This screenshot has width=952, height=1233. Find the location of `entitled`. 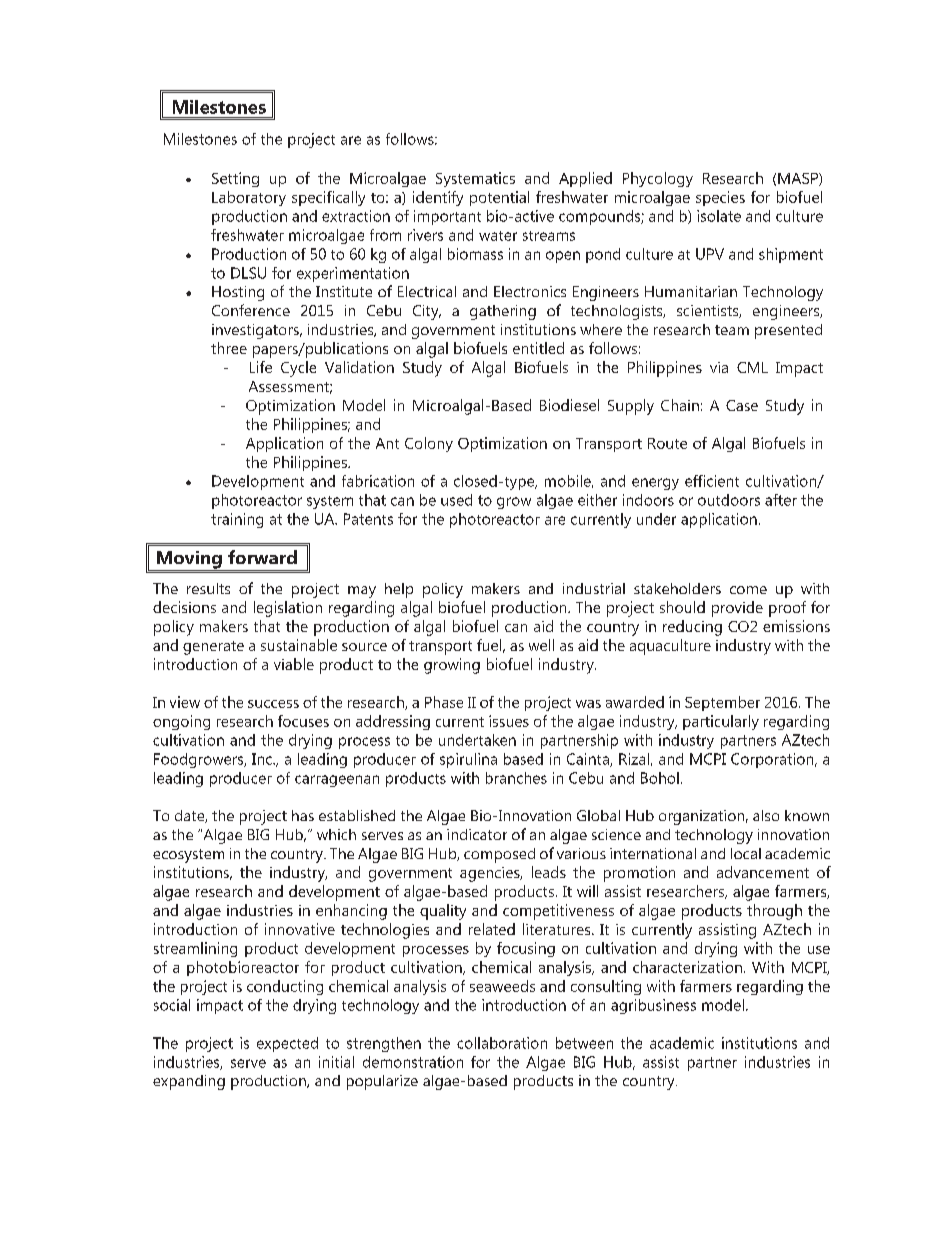

entitled is located at coordinates (538, 348).
